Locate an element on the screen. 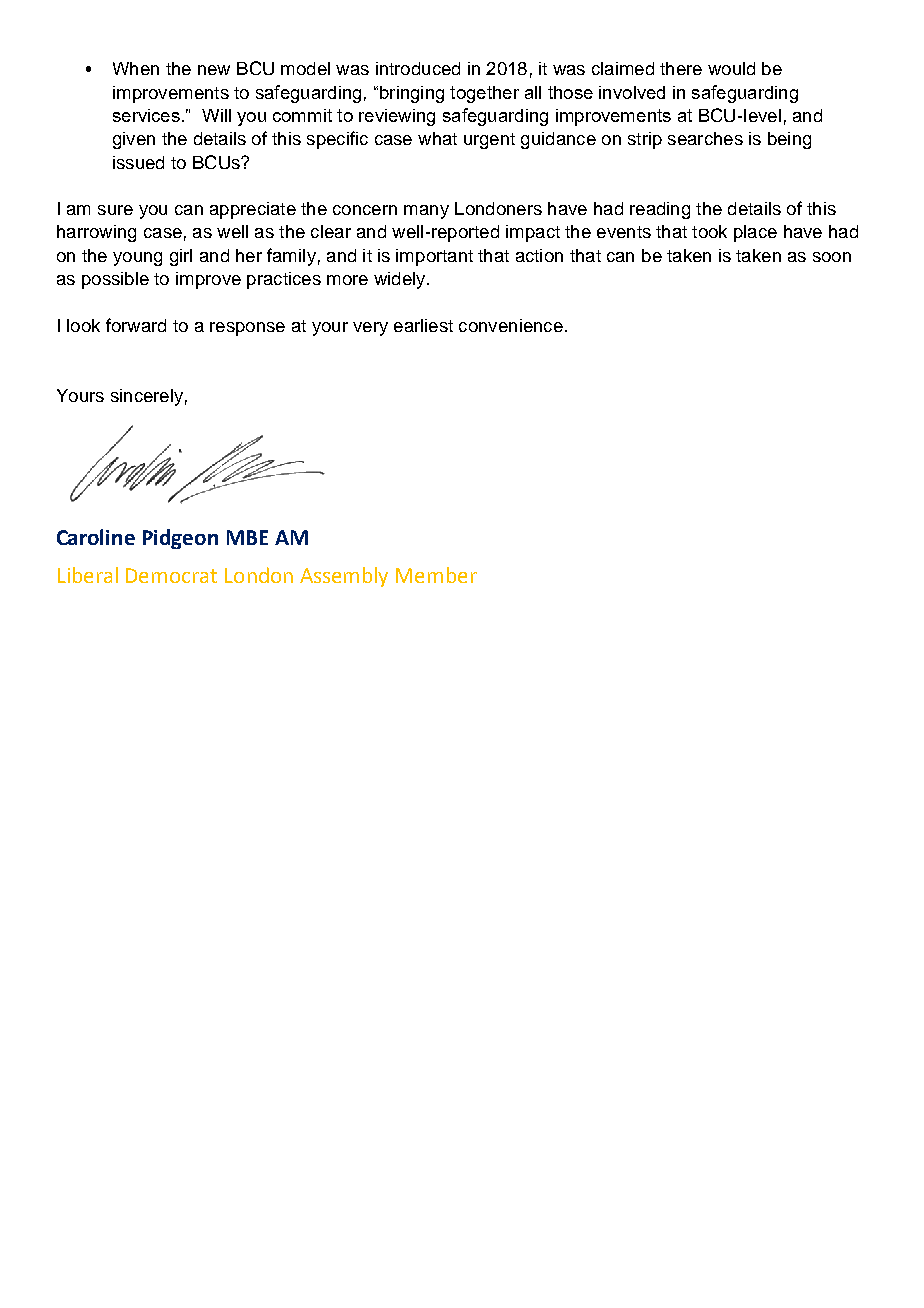 This screenshot has height=1308, width=924. soon is located at coordinates (832, 257).
